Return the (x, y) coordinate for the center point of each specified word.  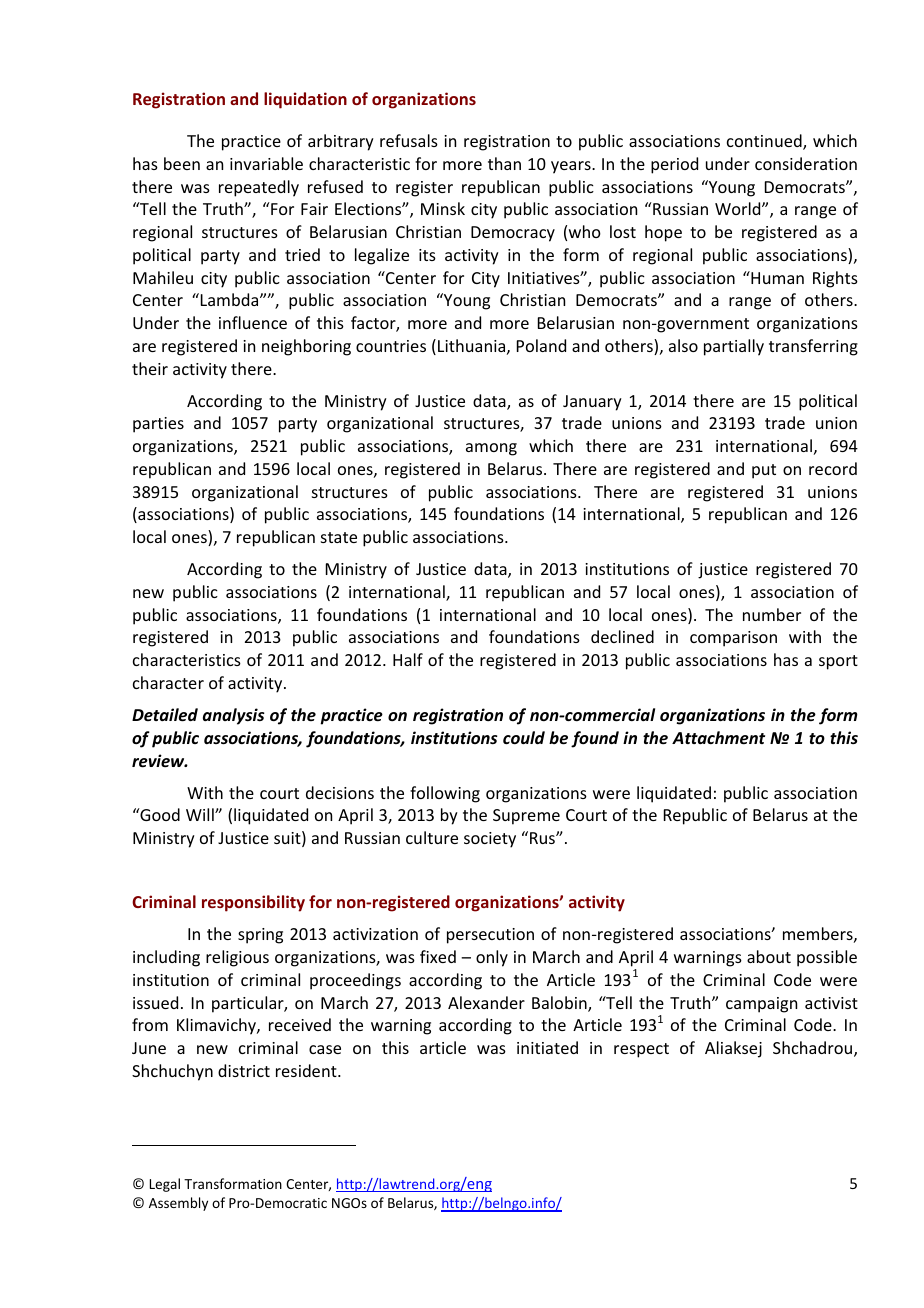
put (764, 471)
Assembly (178, 1204)
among (491, 449)
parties (158, 425)
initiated (547, 1047)
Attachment (718, 738)
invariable (266, 163)
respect (641, 1050)
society (490, 840)
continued (765, 142)
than (504, 163)
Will (201, 814)
